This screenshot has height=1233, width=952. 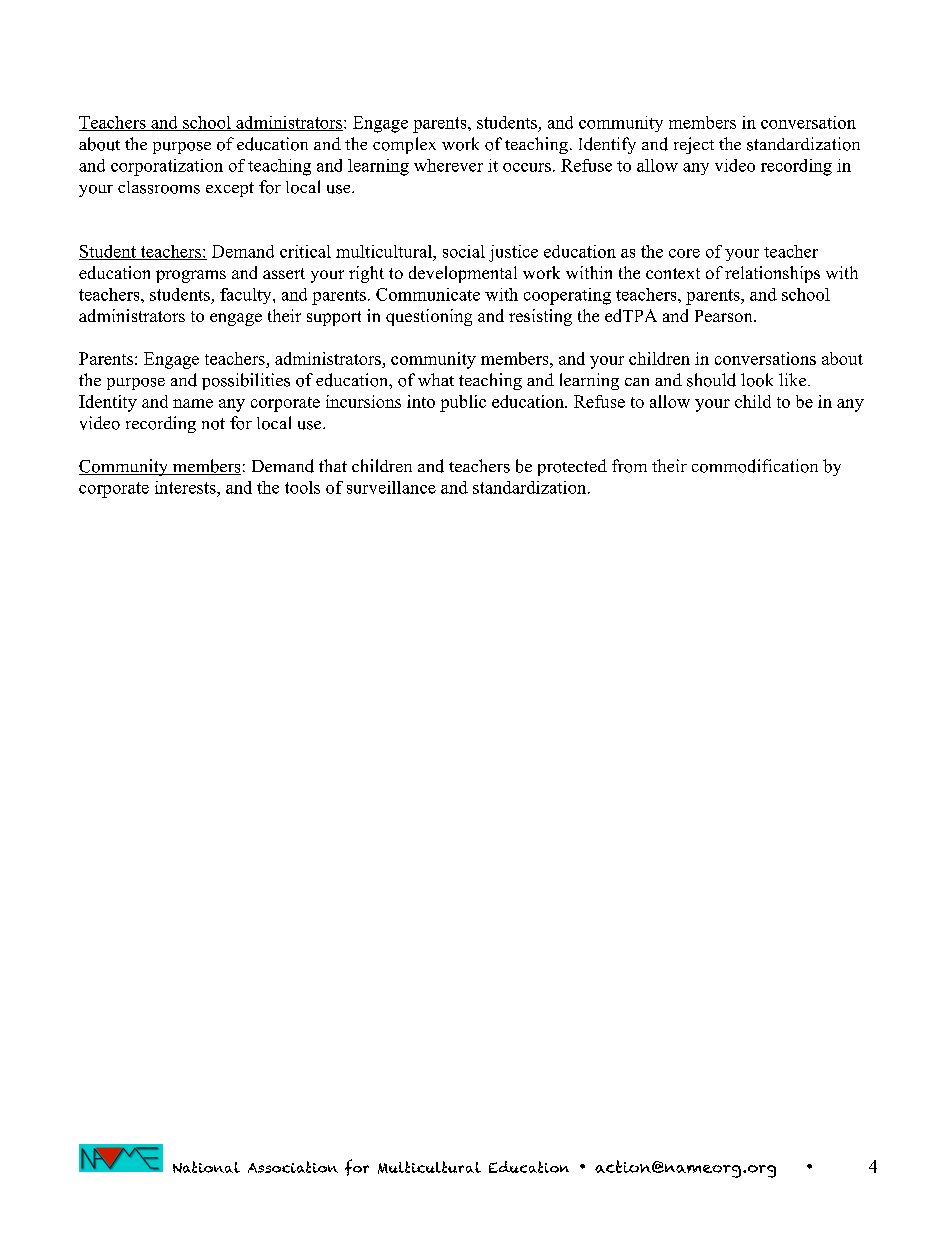 I want to click on Association, so click(x=293, y=1167).
